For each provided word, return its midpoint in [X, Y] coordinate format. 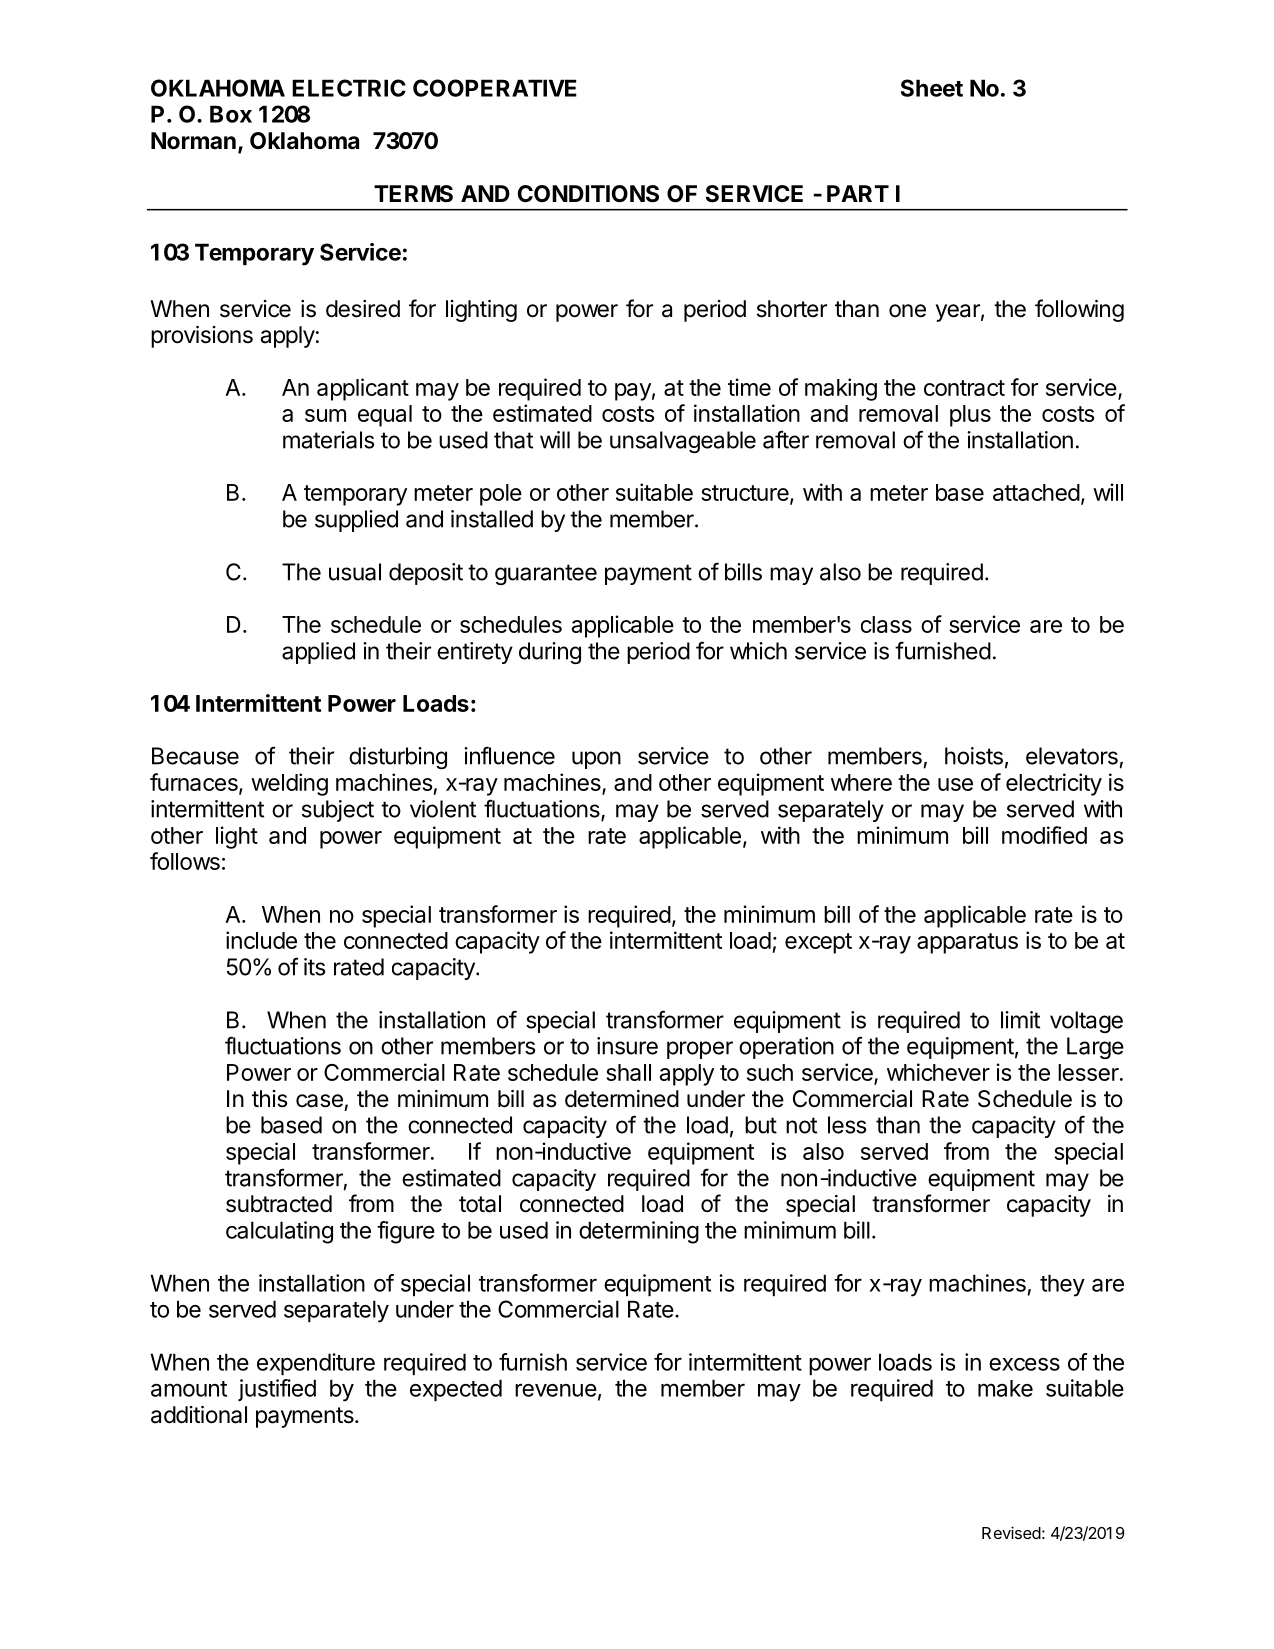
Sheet [932, 88]
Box [231, 114]
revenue [556, 1390]
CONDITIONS [588, 194]
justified [277, 1390]
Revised [1011, 1532]
